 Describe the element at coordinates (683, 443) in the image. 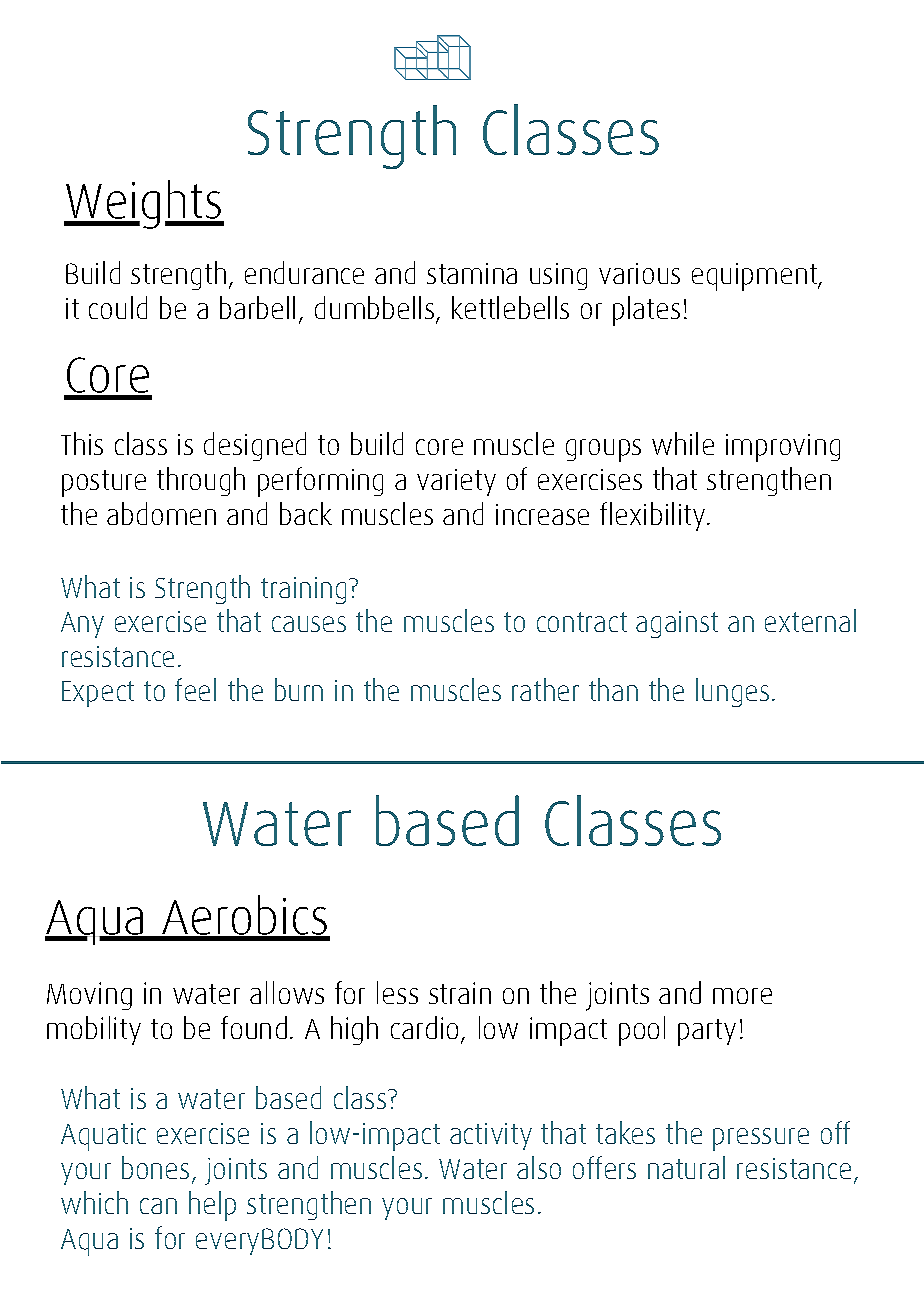

I see `while` at that location.
